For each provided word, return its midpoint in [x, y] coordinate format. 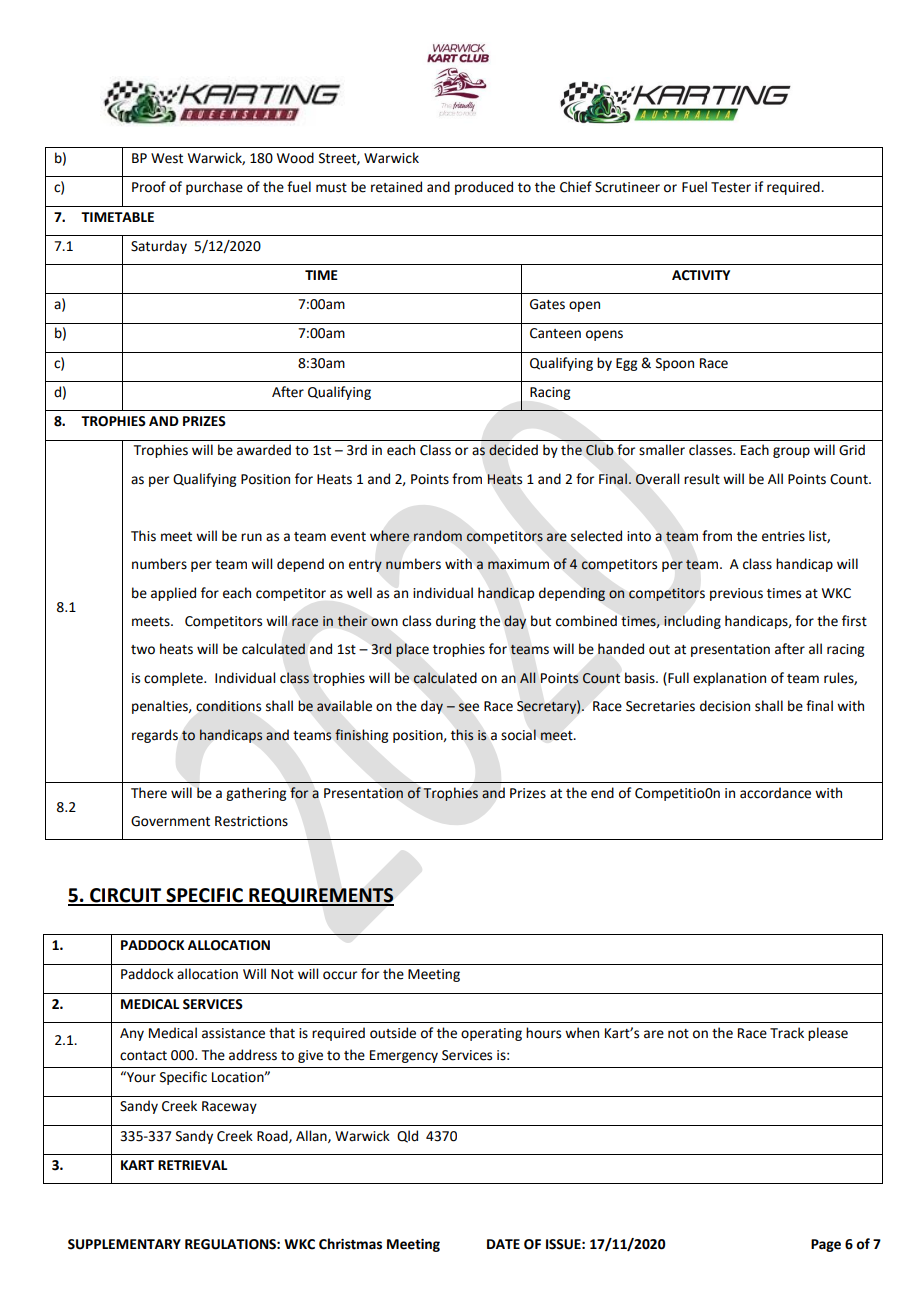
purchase [214, 188]
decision [725, 706]
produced [484, 188]
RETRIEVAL [192, 1165]
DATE [503, 1244]
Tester [731, 187]
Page [826, 1245]
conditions [228, 706]
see [468, 707]
